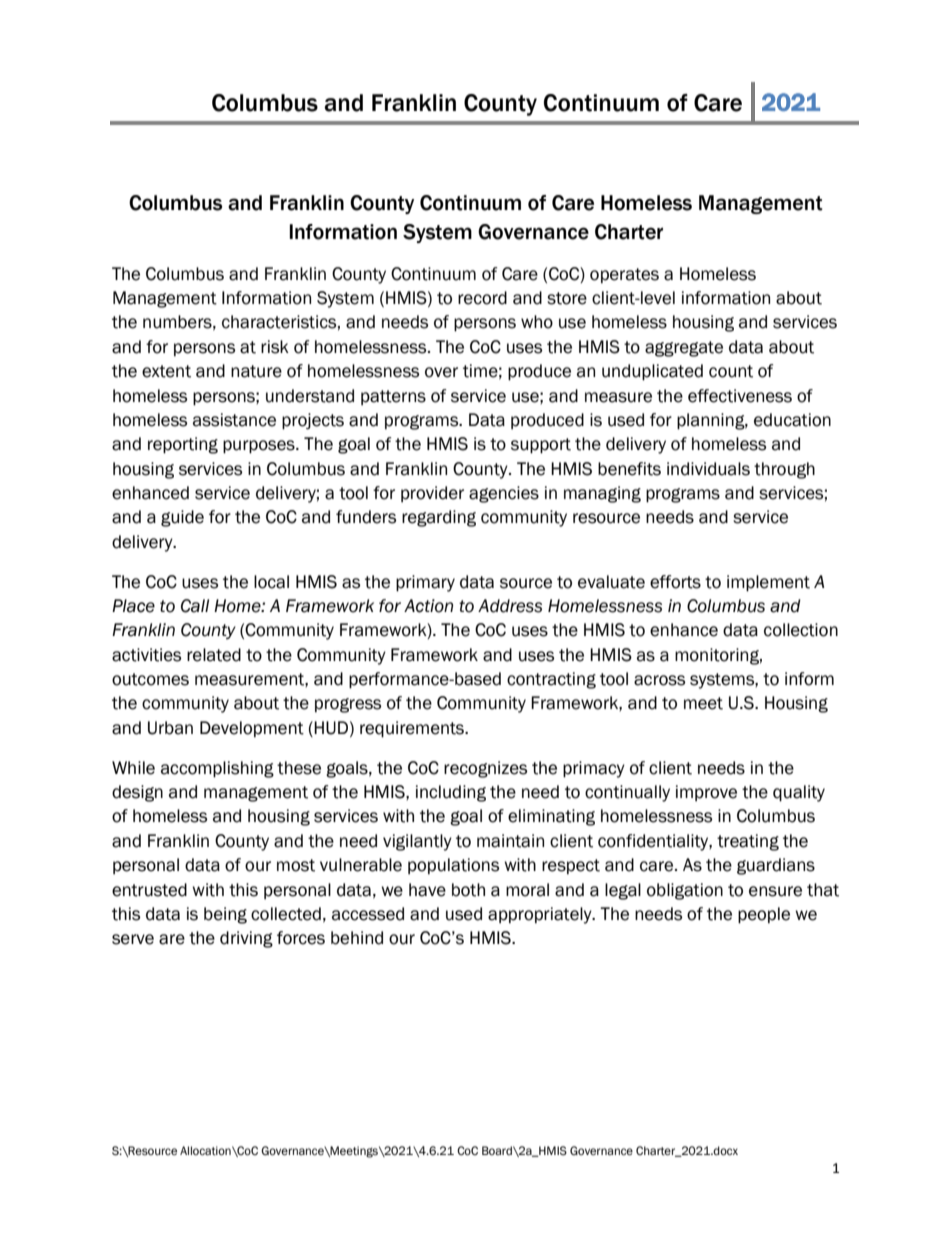 This screenshot has height=1233, width=952. I want to click on Call, so click(195, 606).
